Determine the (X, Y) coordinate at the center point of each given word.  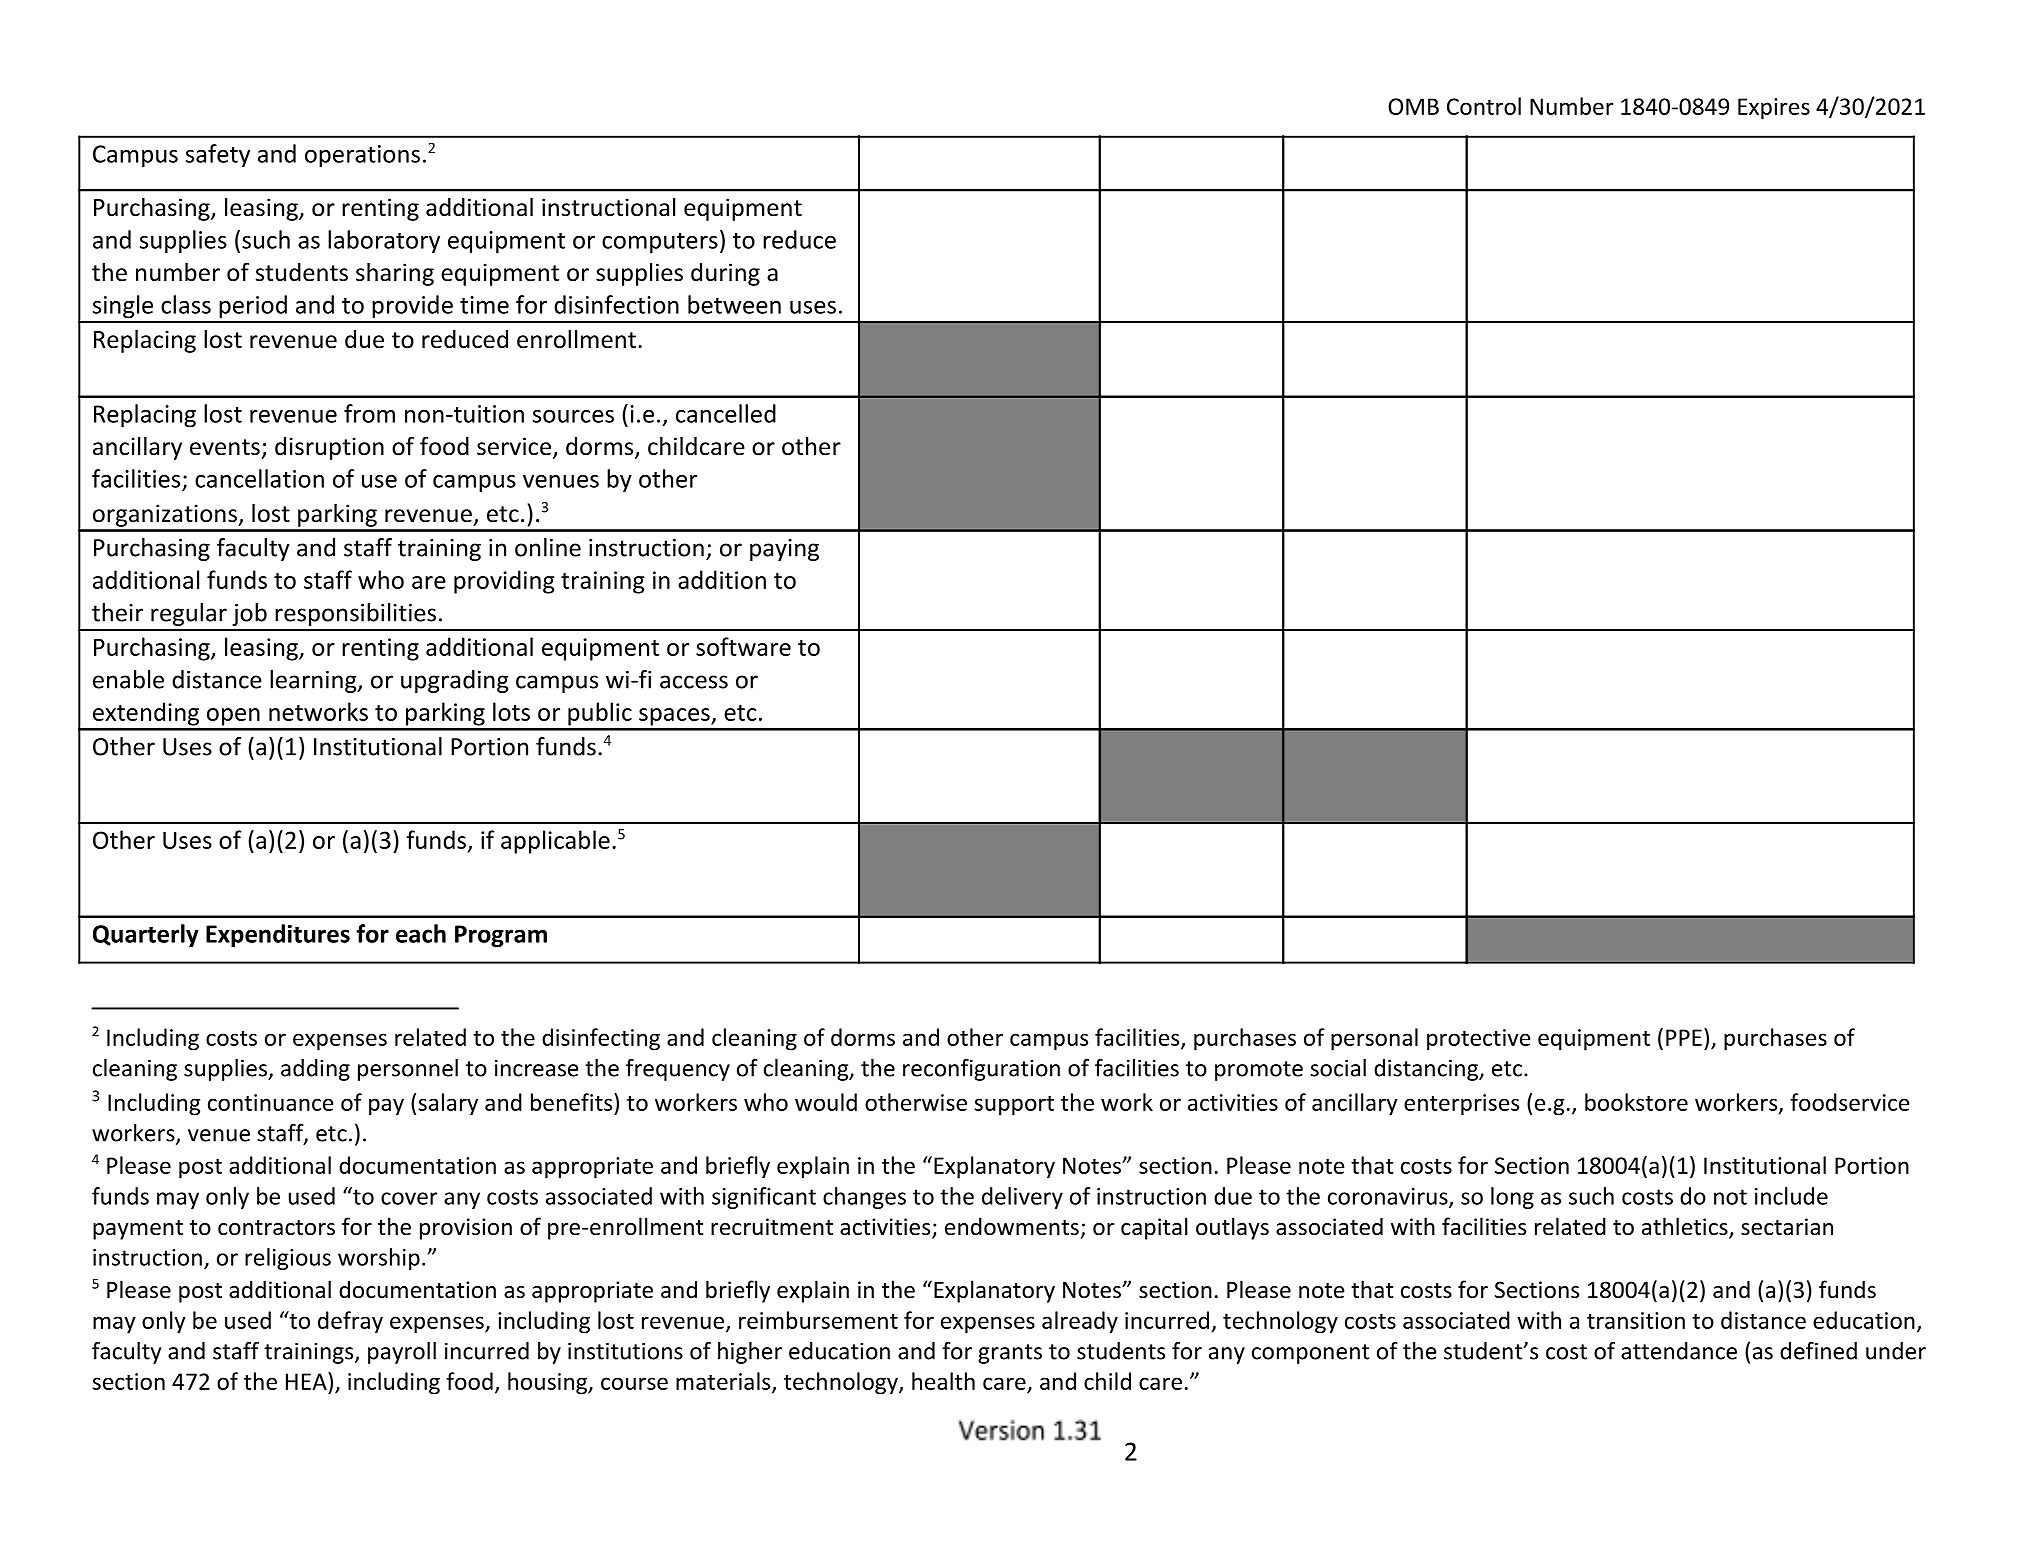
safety (218, 156)
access (694, 682)
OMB (1413, 106)
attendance (1679, 1351)
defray (350, 1322)
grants (1010, 1354)
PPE (1684, 1037)
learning (314, 681)
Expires (1774, 109)
